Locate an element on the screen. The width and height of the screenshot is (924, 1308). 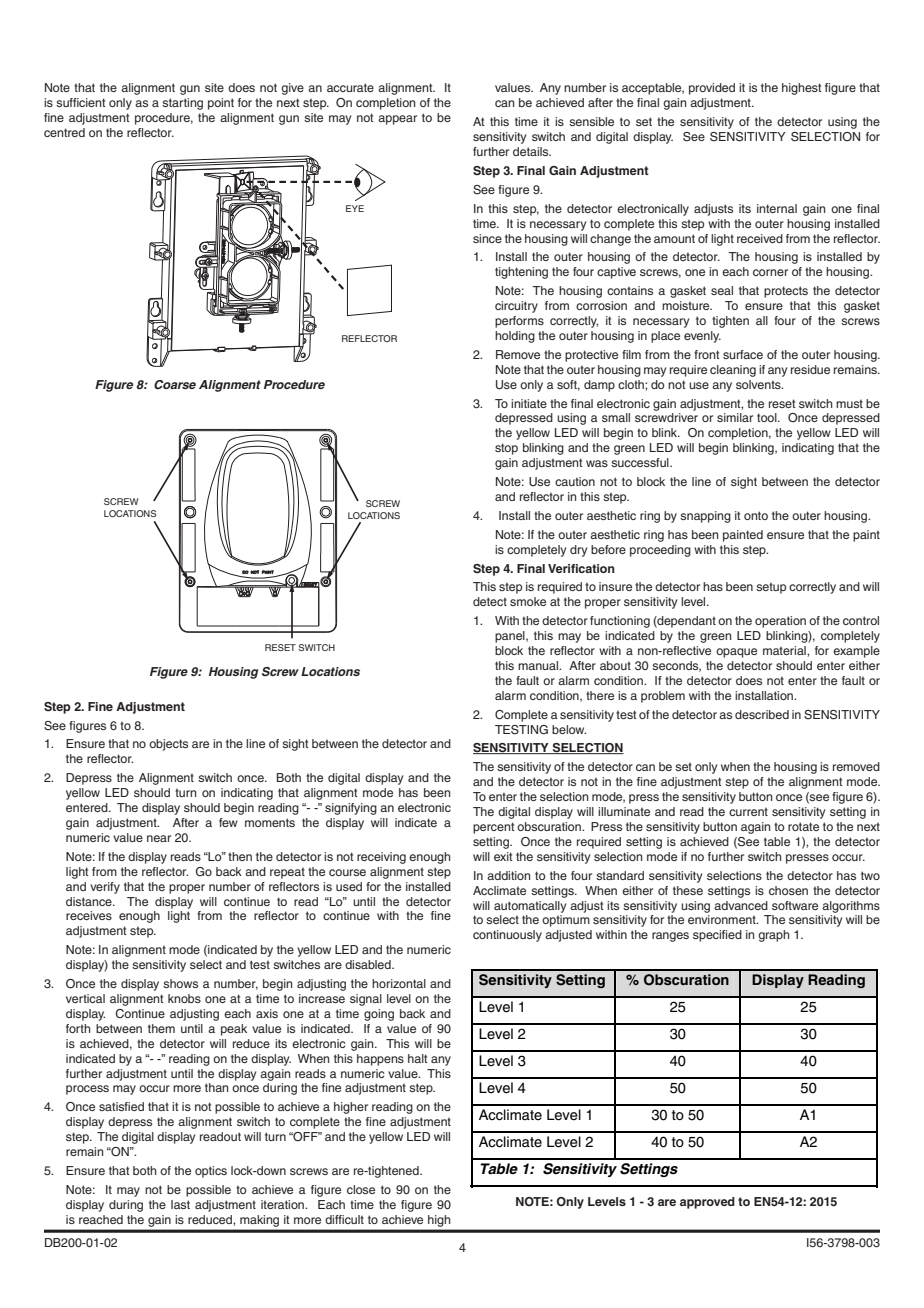
close is located at coordinates (361, 1189).
